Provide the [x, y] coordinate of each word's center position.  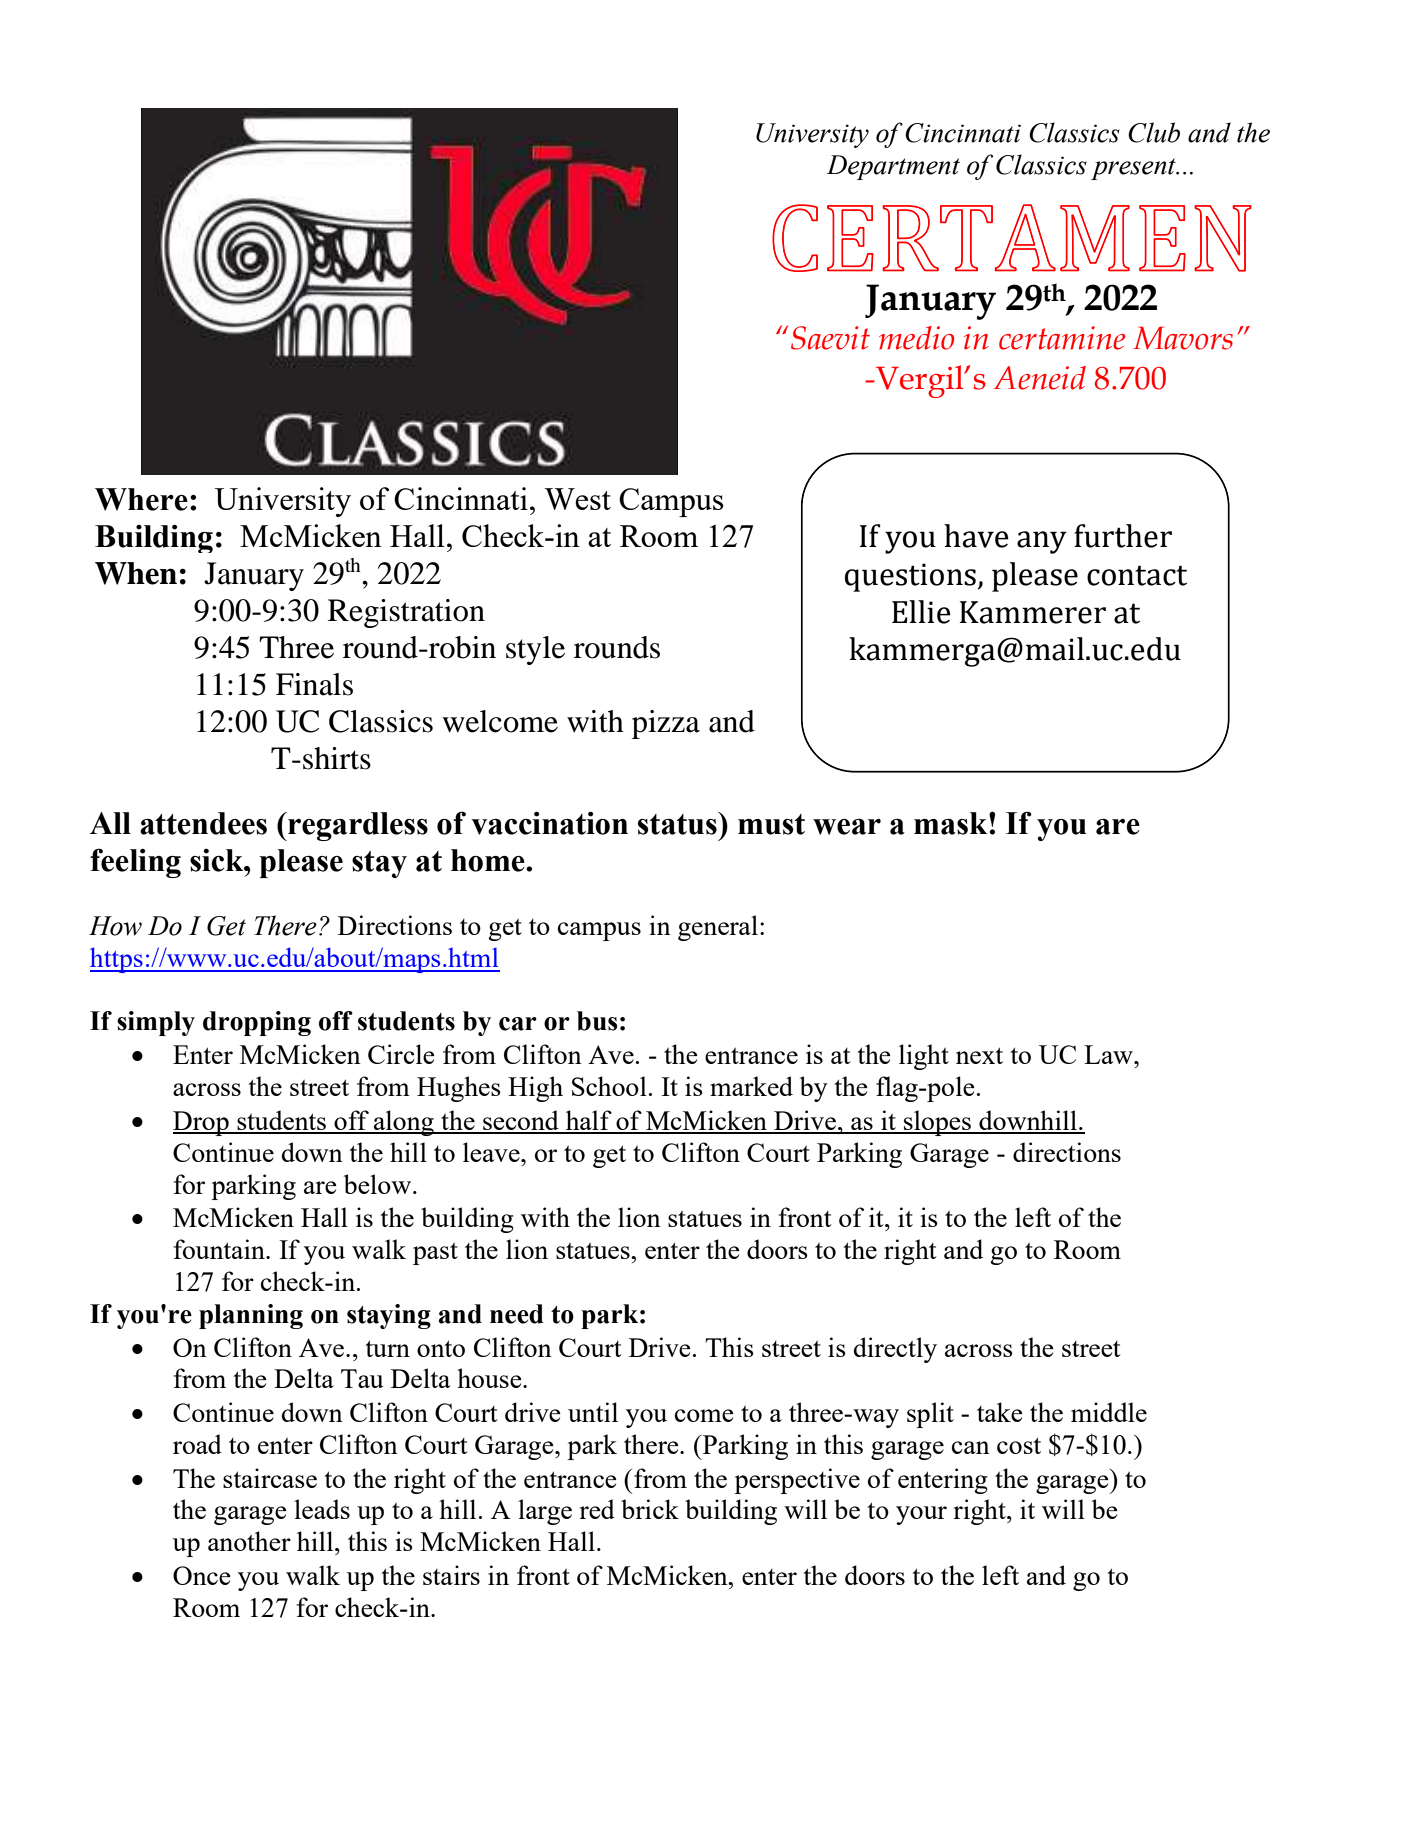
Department [893, 167]
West [577, 499]
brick [650, 1509]
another [249, 1541]
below [379, 1184]
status [678, 823]
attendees [203, 823]
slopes [937, 1123]
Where [141, 499]
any [1042, 542]
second [521, 1121]
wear [847, 827]
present [1134, 169]
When [136, 573]
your [921, 1515]
